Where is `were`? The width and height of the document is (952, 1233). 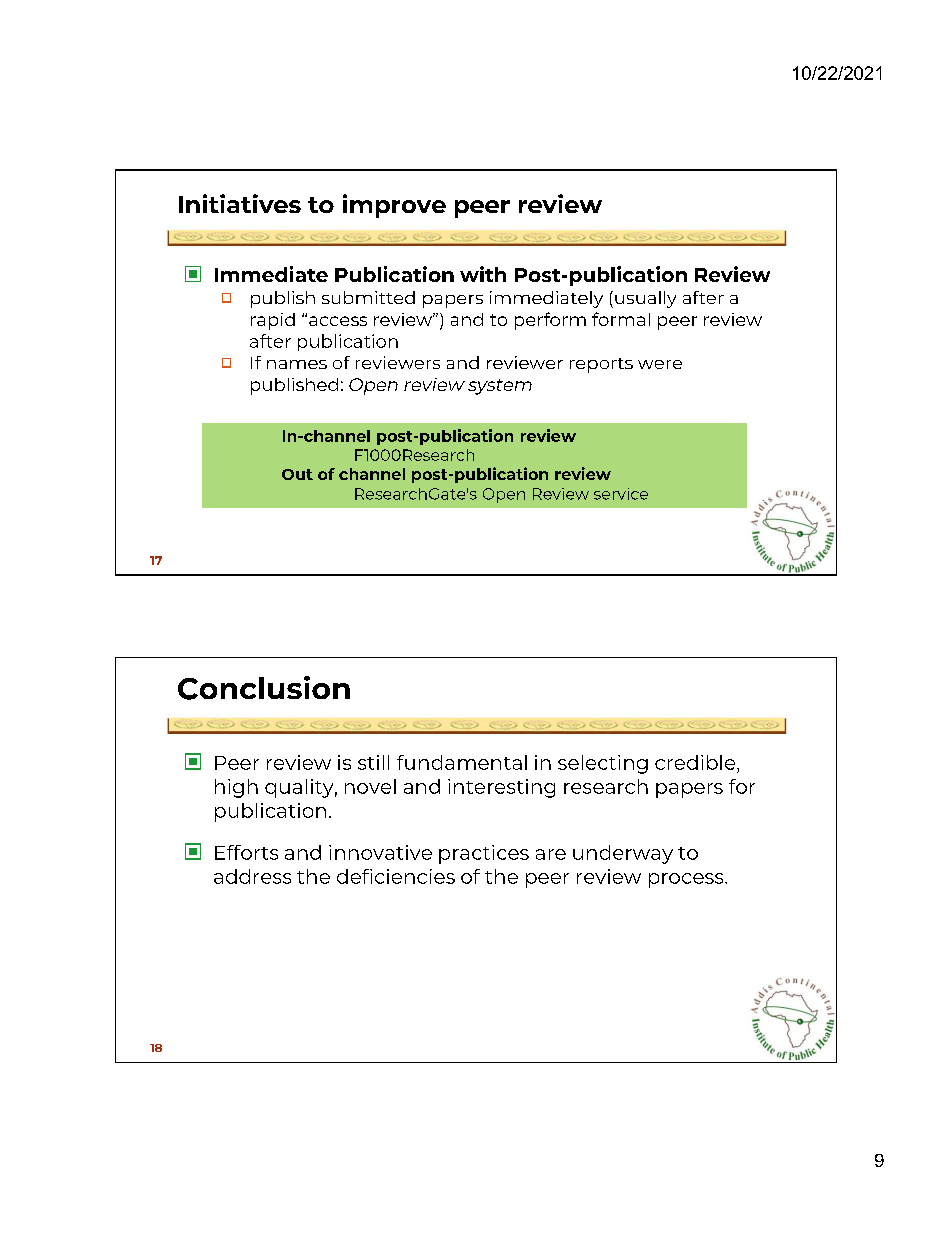 were is located at coordinates (660, 364).
